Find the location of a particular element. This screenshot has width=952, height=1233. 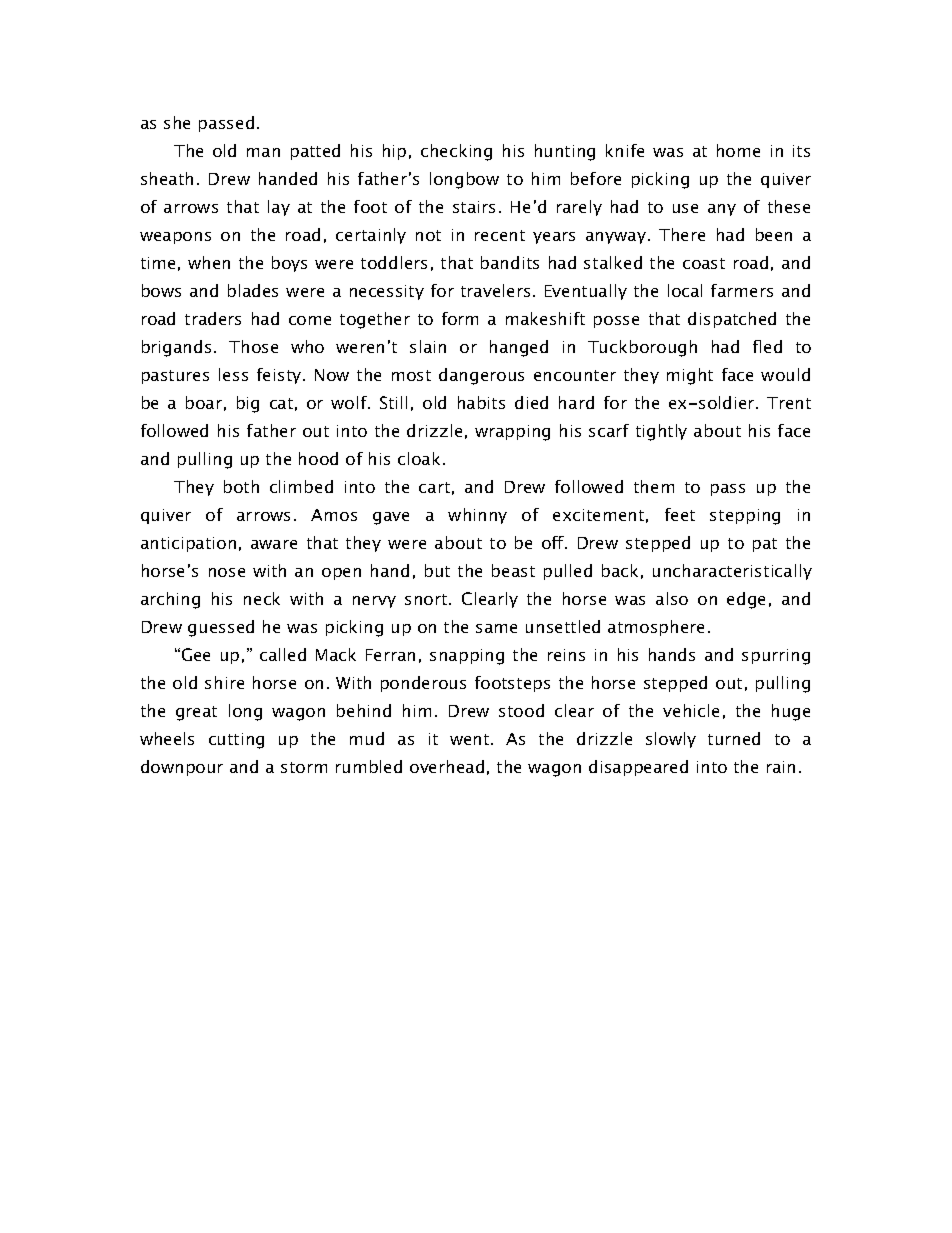

checking is located at coordinates (456, 152).
